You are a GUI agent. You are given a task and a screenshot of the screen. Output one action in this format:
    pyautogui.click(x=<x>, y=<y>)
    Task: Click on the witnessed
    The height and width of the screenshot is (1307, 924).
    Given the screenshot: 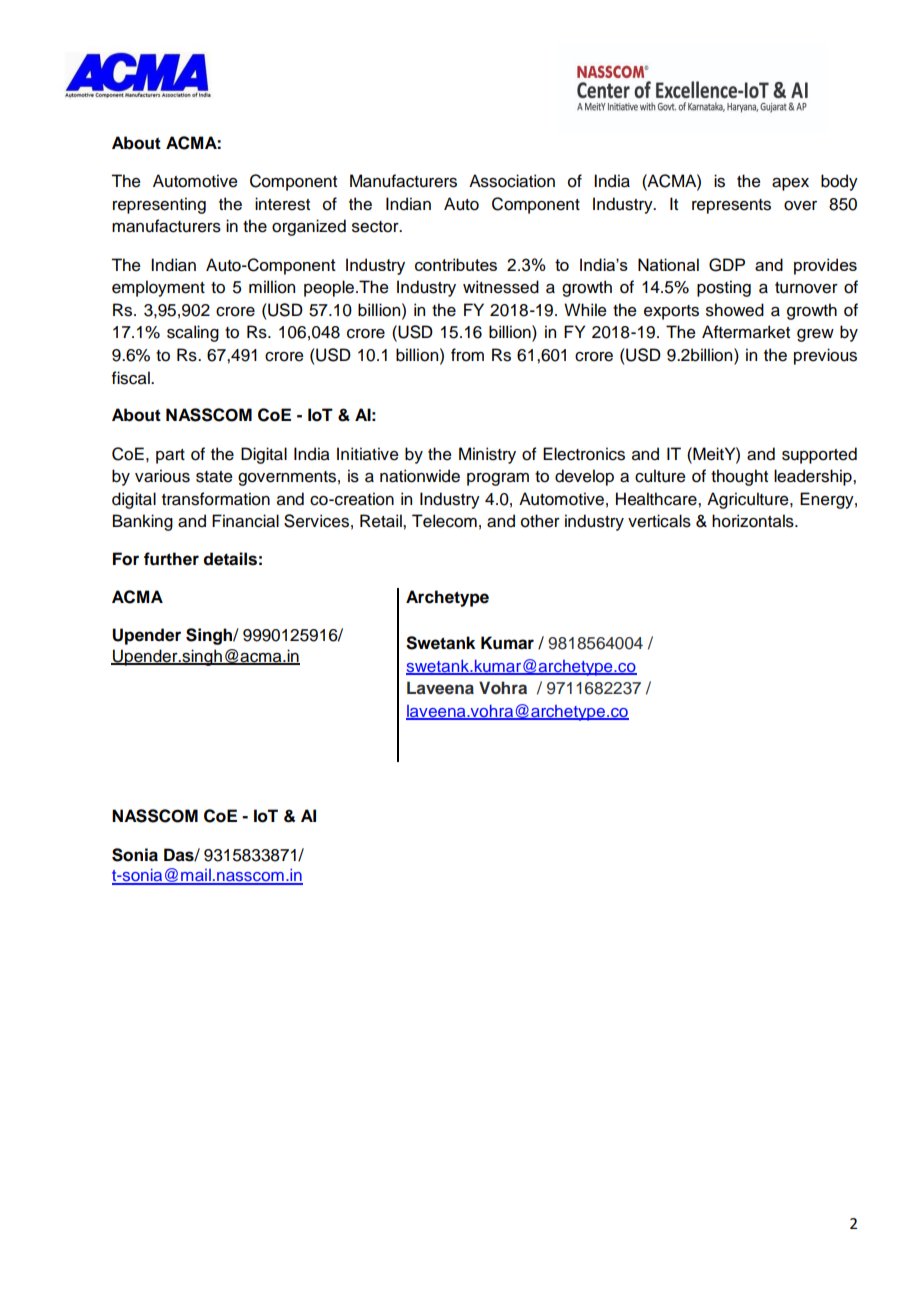 What is the action you would take?
    pyautogui.click(x=501, y=287)
